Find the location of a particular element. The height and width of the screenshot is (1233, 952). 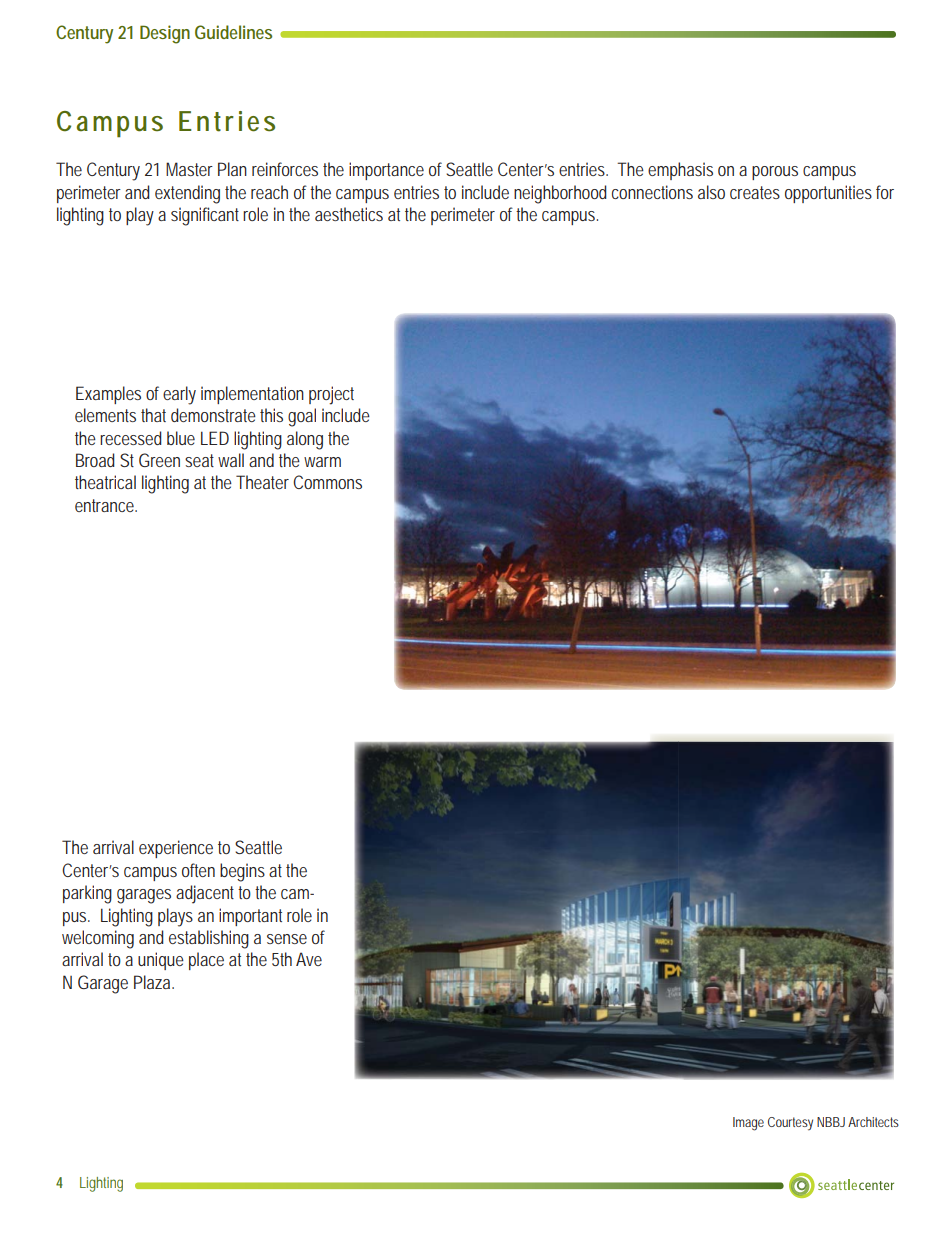

warm is located at coordinates (322, 462).
